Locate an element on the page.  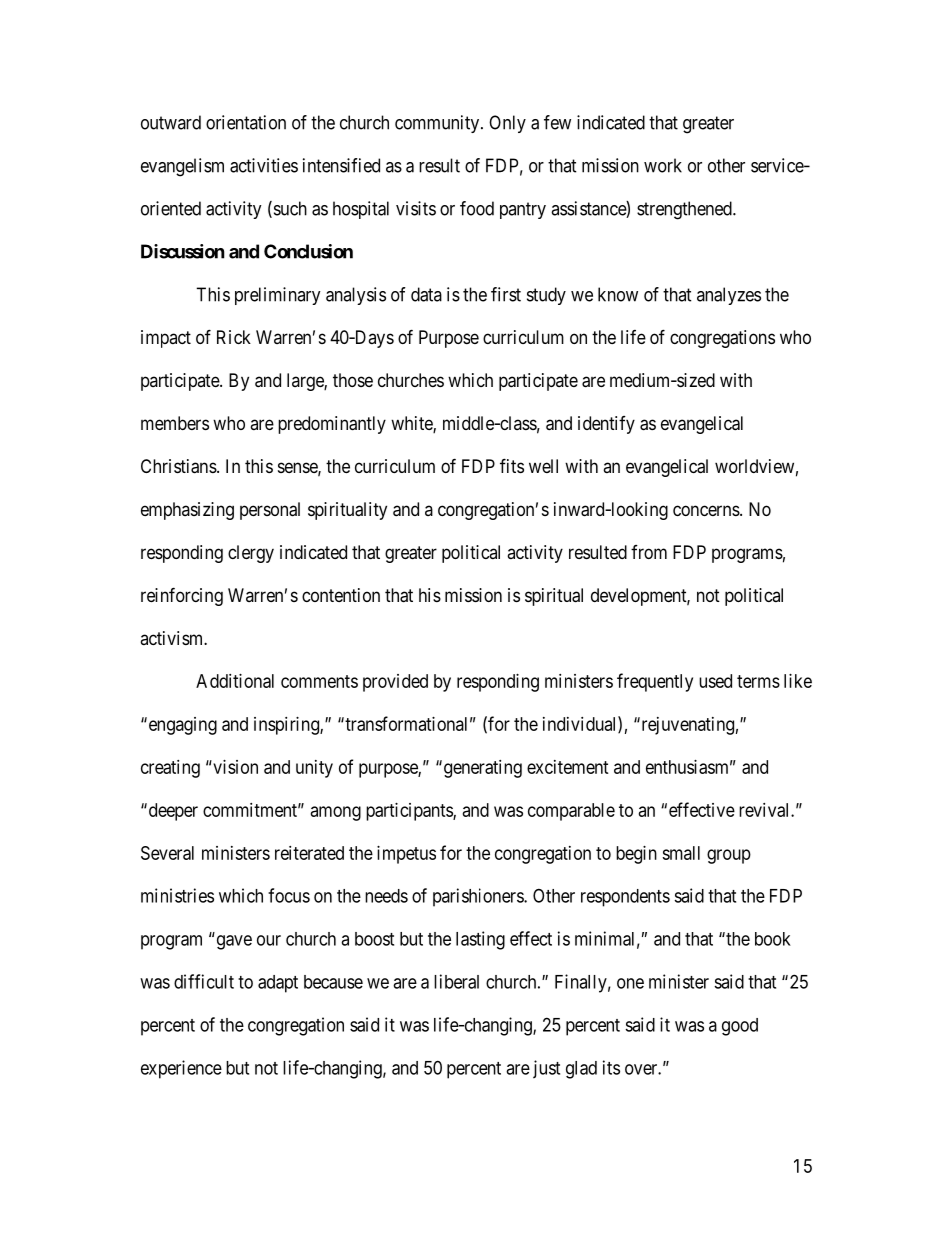
activities is located at coordinates (264, 165).
